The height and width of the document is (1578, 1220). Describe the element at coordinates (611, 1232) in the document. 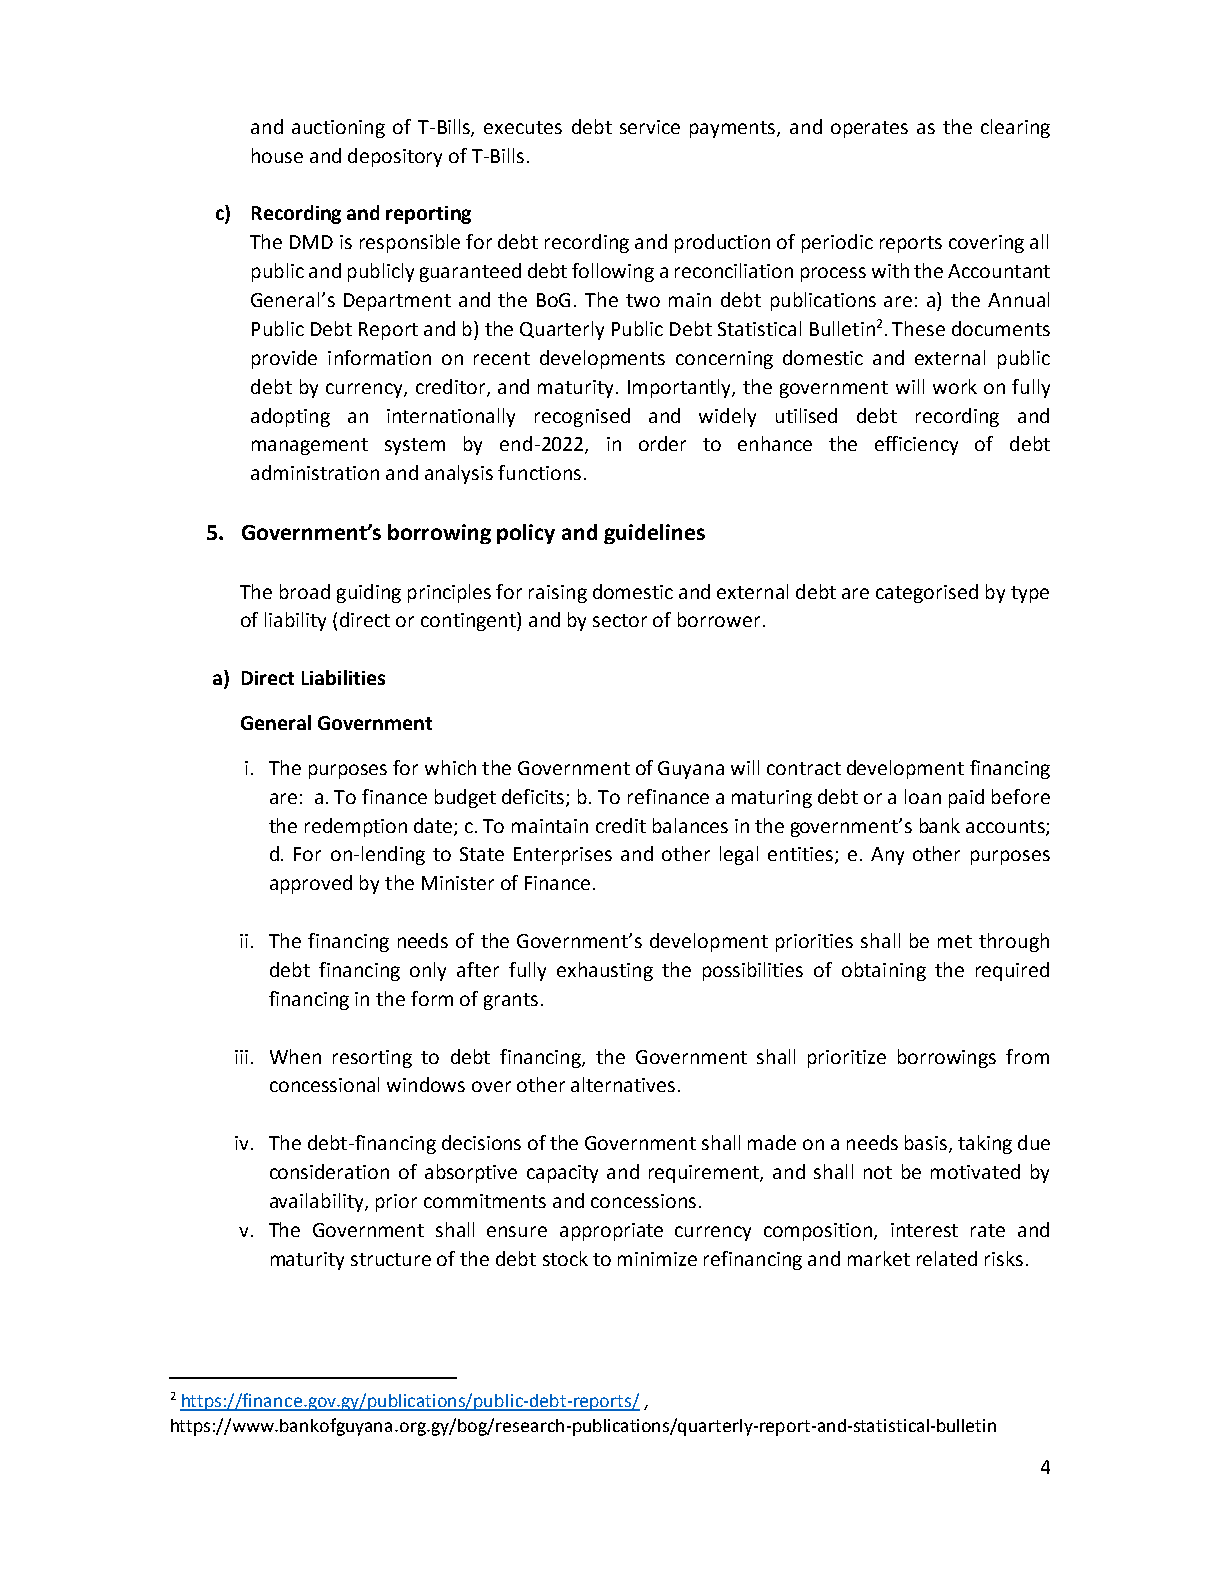

I see `appropriate` at that location.
